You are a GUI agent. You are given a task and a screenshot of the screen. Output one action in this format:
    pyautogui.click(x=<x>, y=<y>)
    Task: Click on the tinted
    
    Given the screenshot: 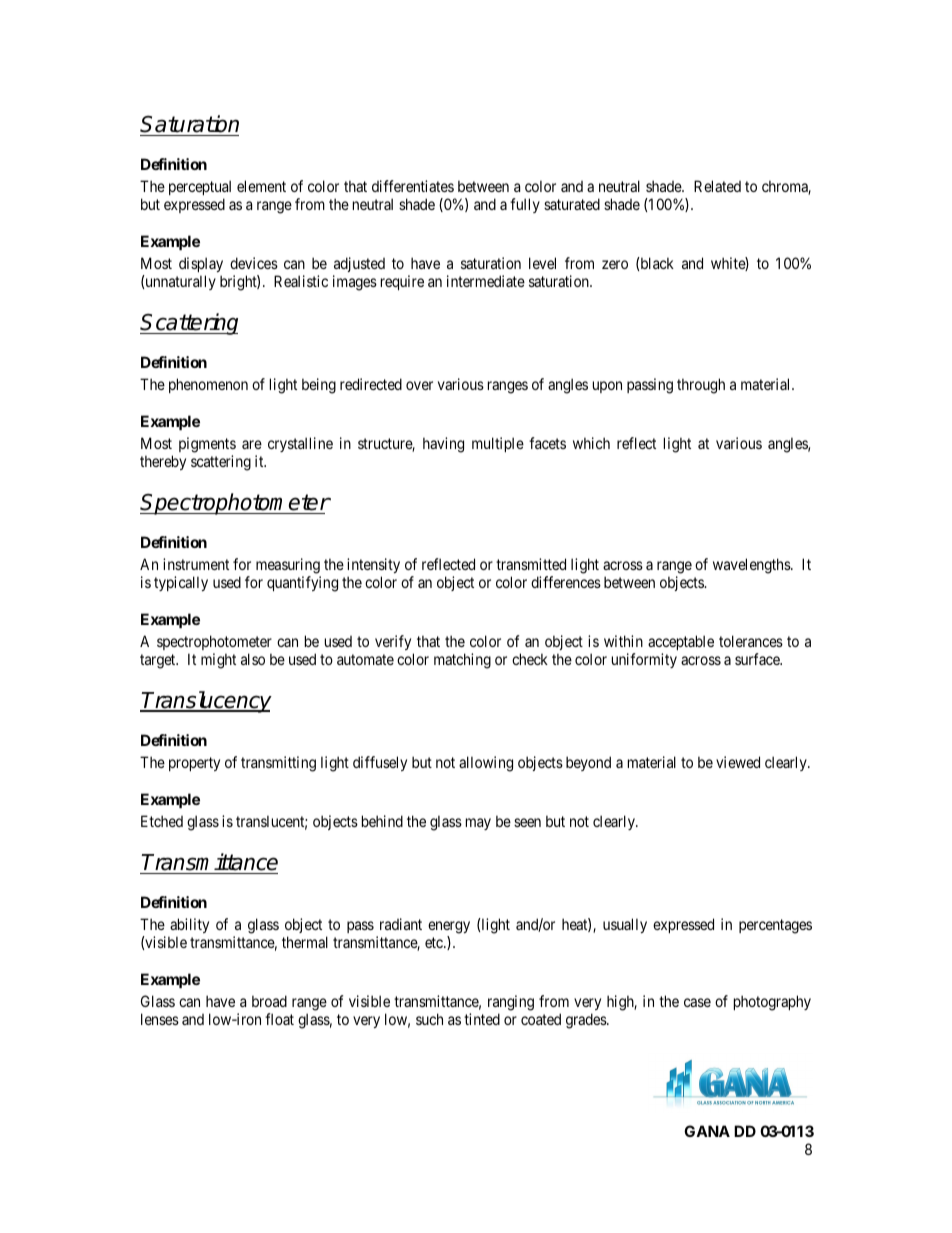 What is the action you would take?
    pyautogui.click(x=482, y=1019)
